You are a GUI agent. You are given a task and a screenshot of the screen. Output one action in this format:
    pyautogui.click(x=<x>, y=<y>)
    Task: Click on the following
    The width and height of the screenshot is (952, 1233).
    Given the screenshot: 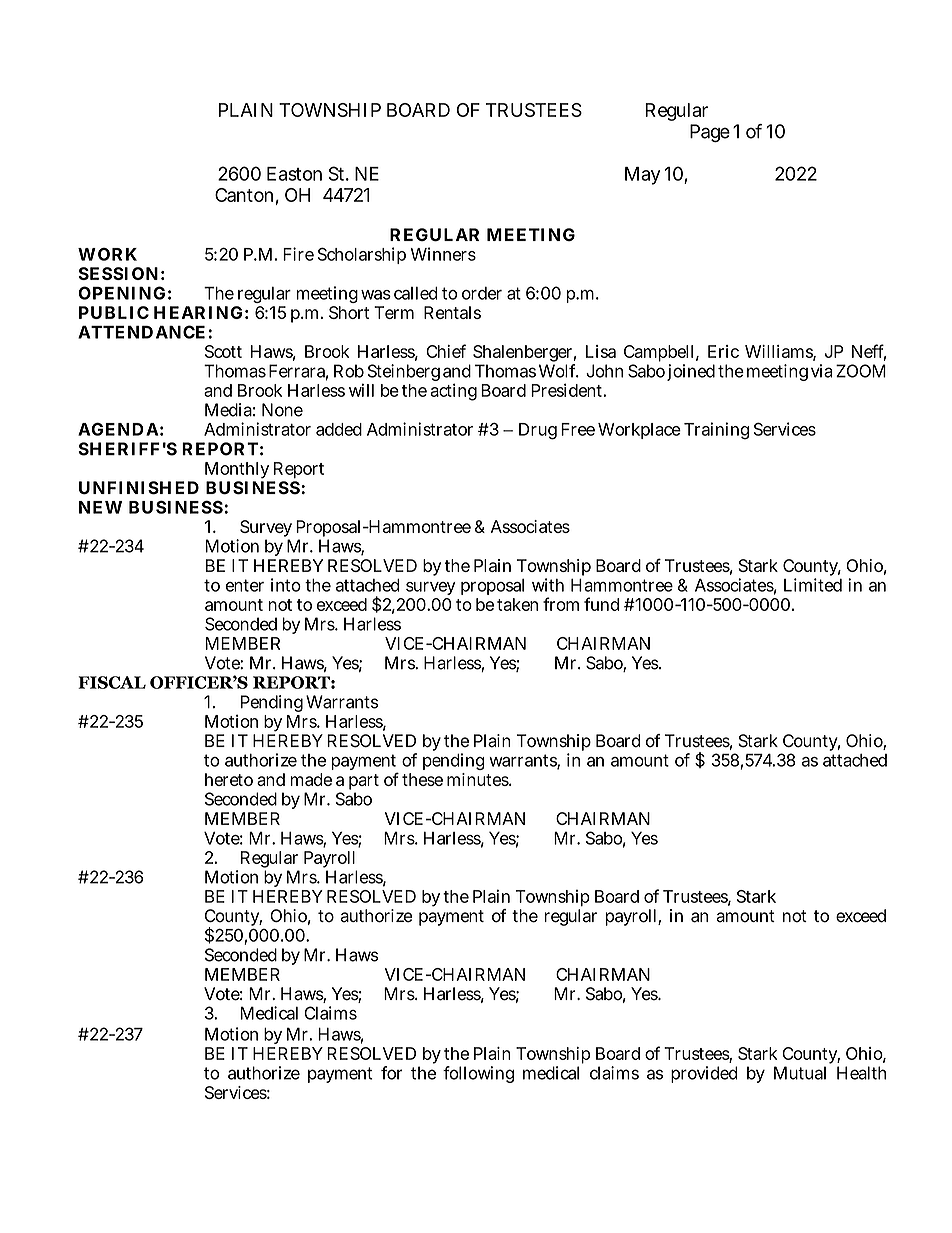 What is the action you would take?
    pyautogui.click(x=478, y=1074)
